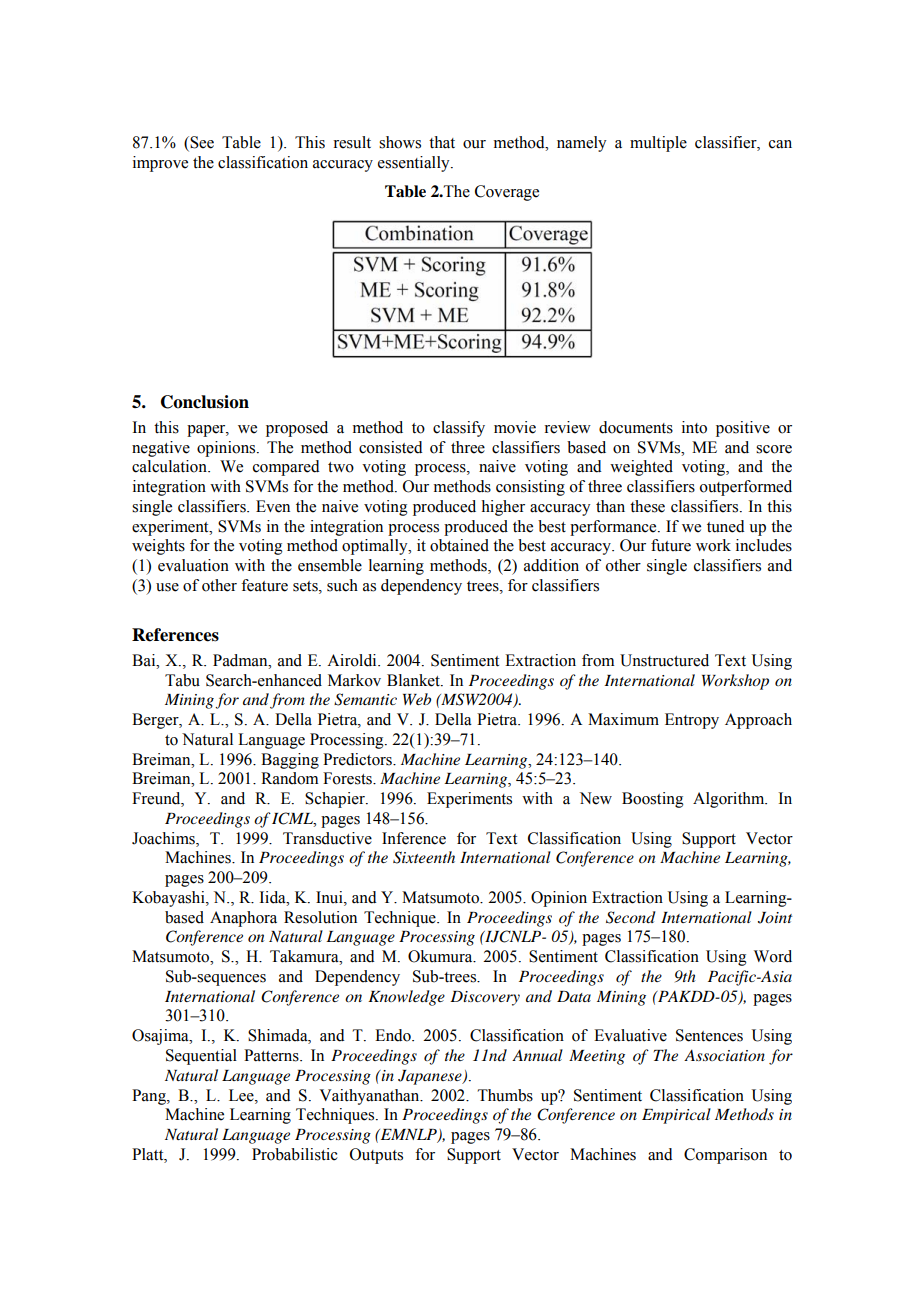  Describe the element at coordinates (242, 1095) in the screenshot. I see `Lee` at that location.
